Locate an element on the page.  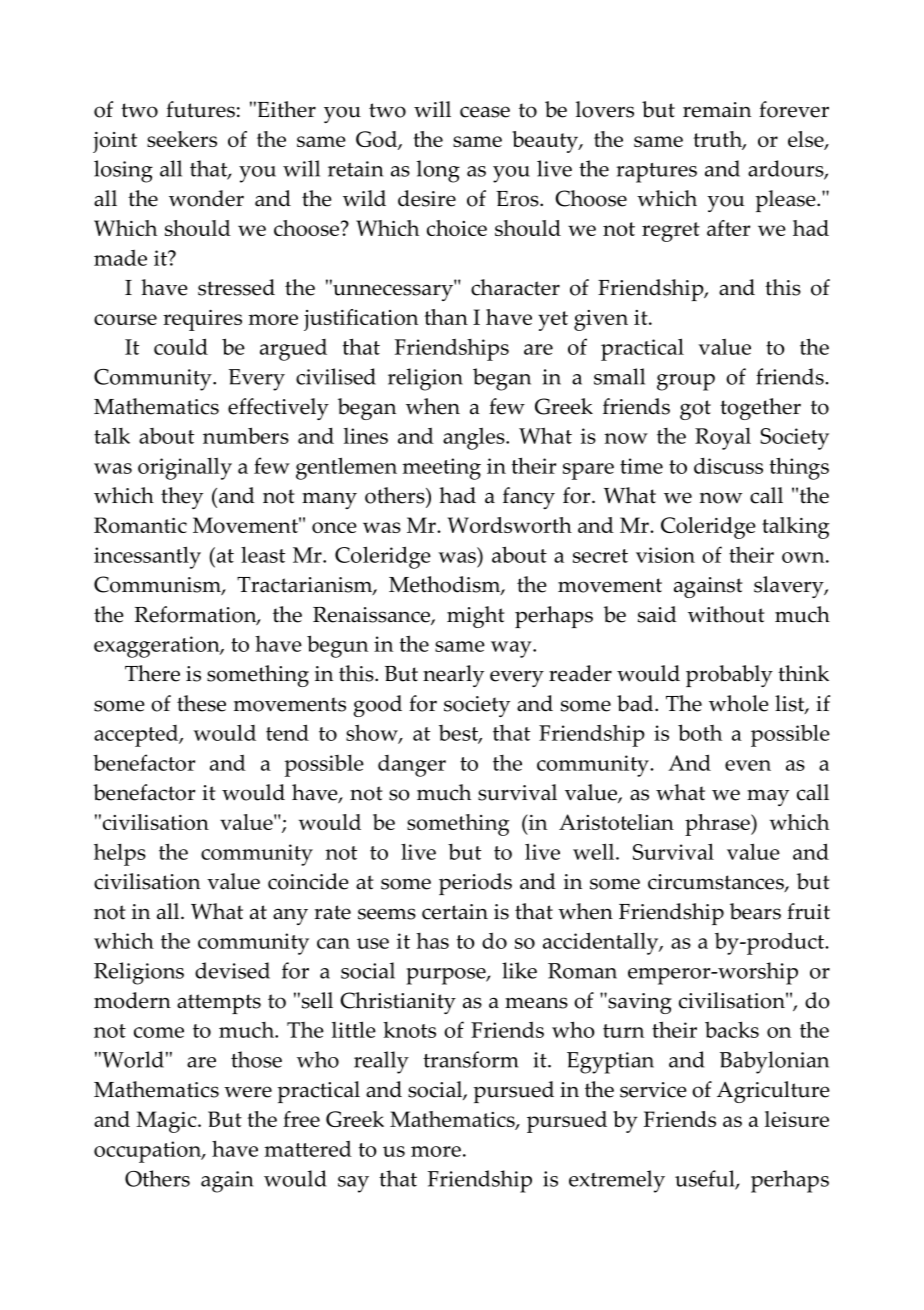
Wordsworth is located at coordinates (510, 525).
